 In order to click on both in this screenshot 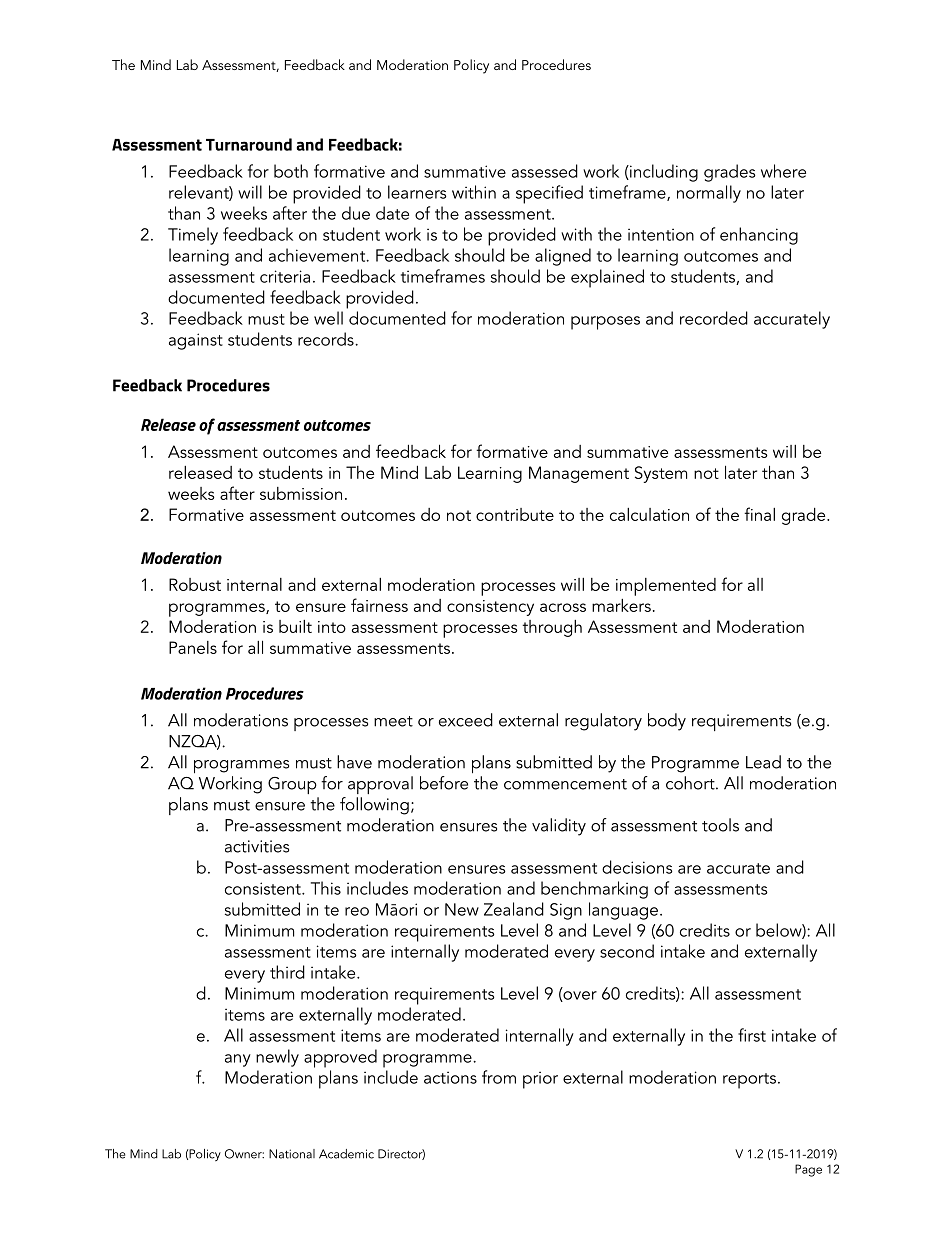, I will do `click(291, 171)`.
